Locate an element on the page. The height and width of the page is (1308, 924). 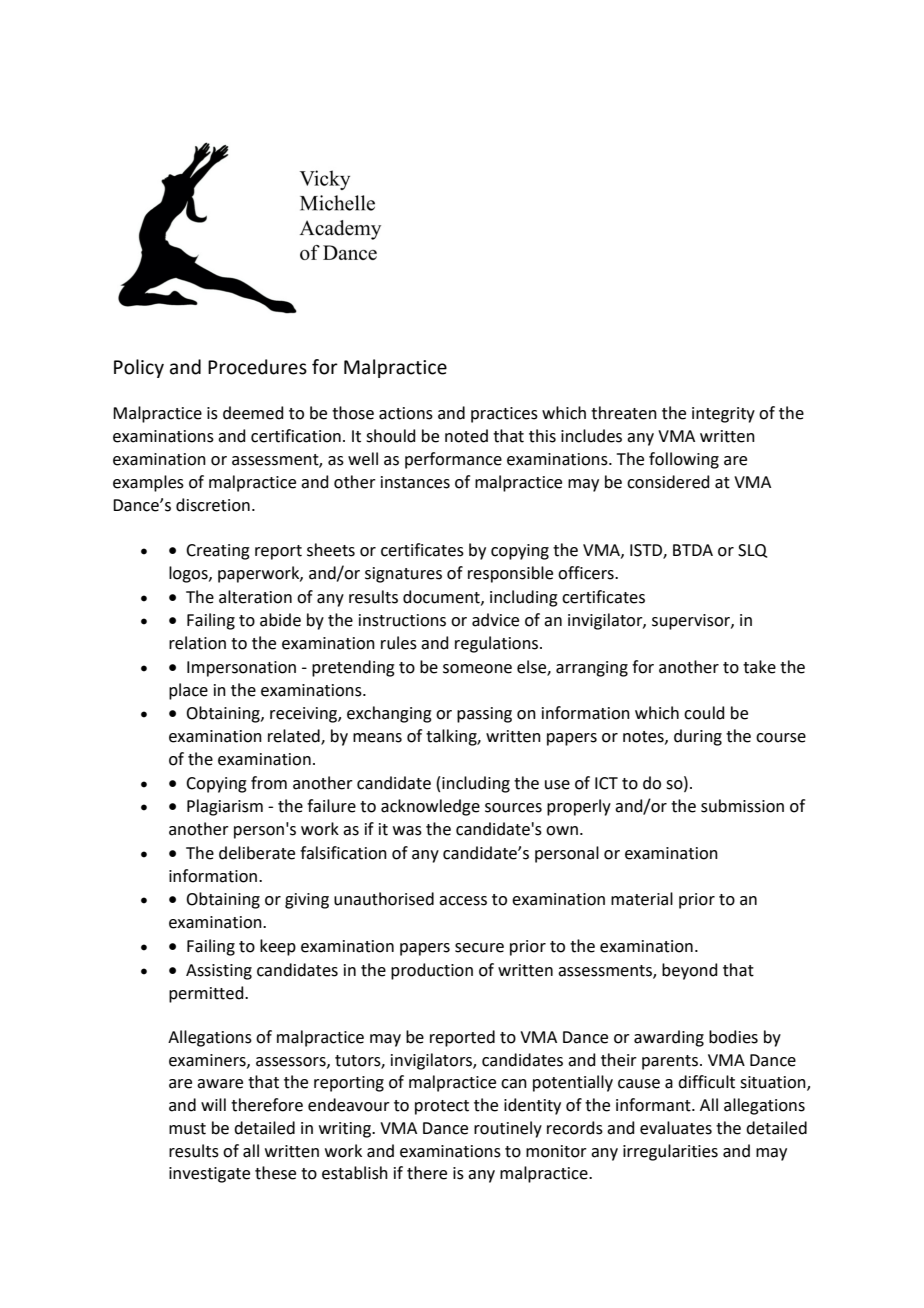
from is located at coordinates (269, 783).
